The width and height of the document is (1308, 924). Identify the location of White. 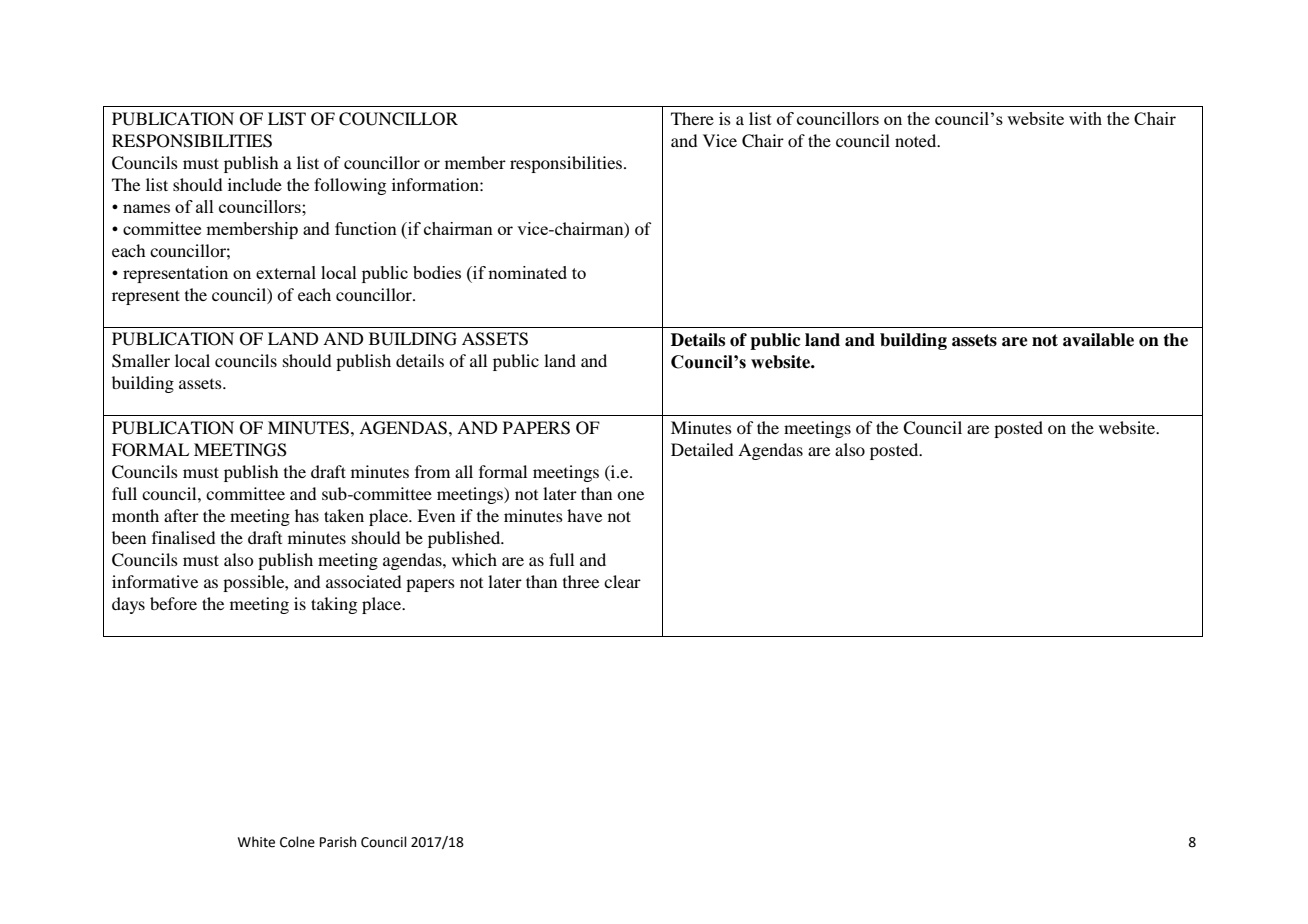
(256, 842).
